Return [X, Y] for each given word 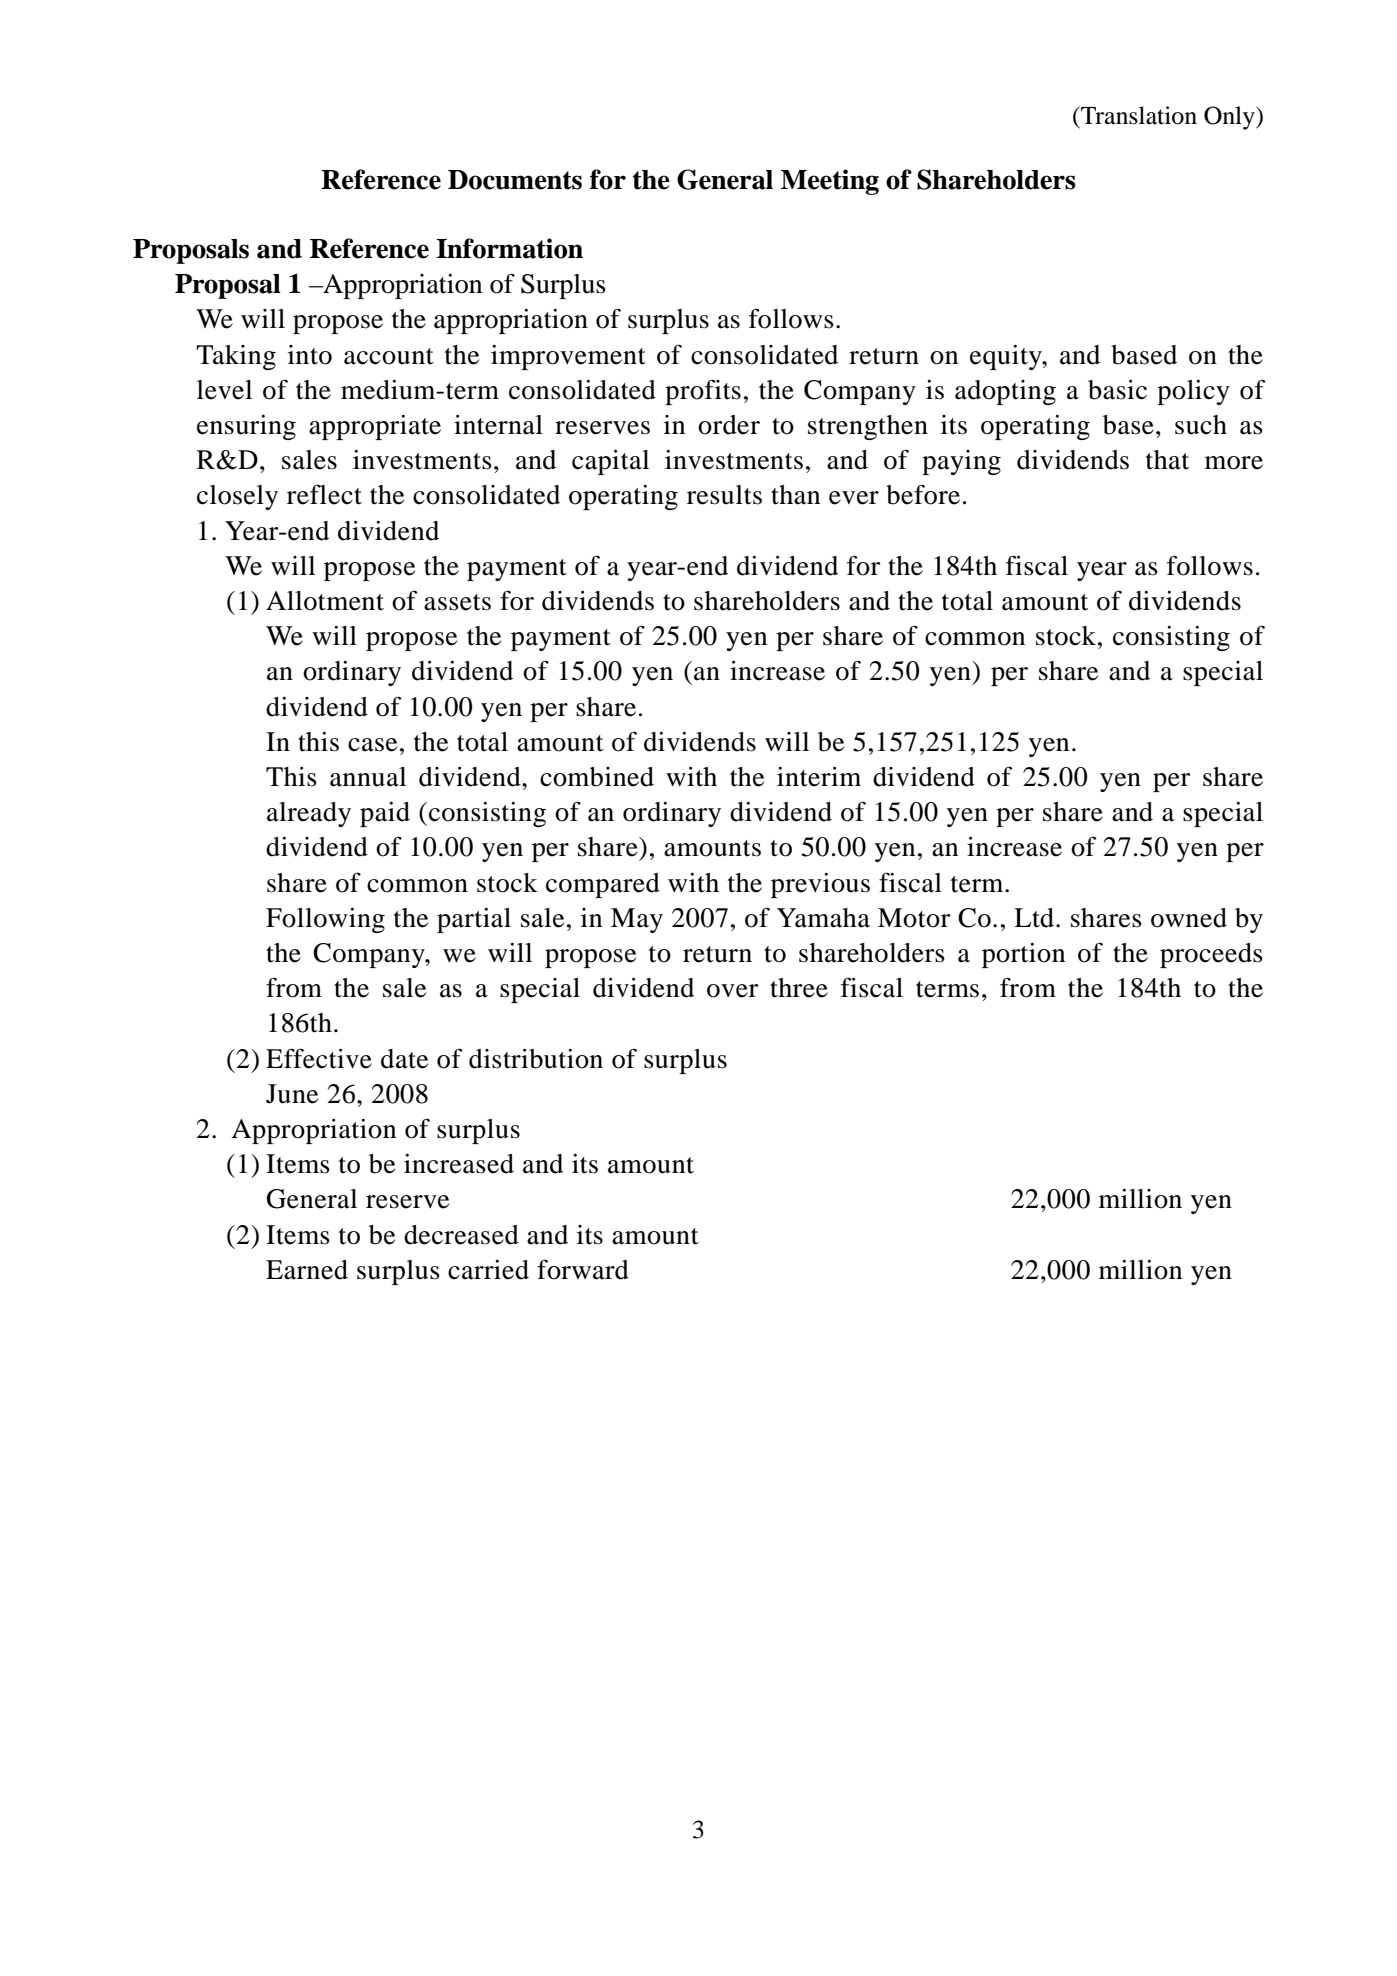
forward [583, 1269]
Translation [1138, 115]
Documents [515, 180]
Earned [307, 1270]
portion [1023, 955]
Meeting [830, 182]
